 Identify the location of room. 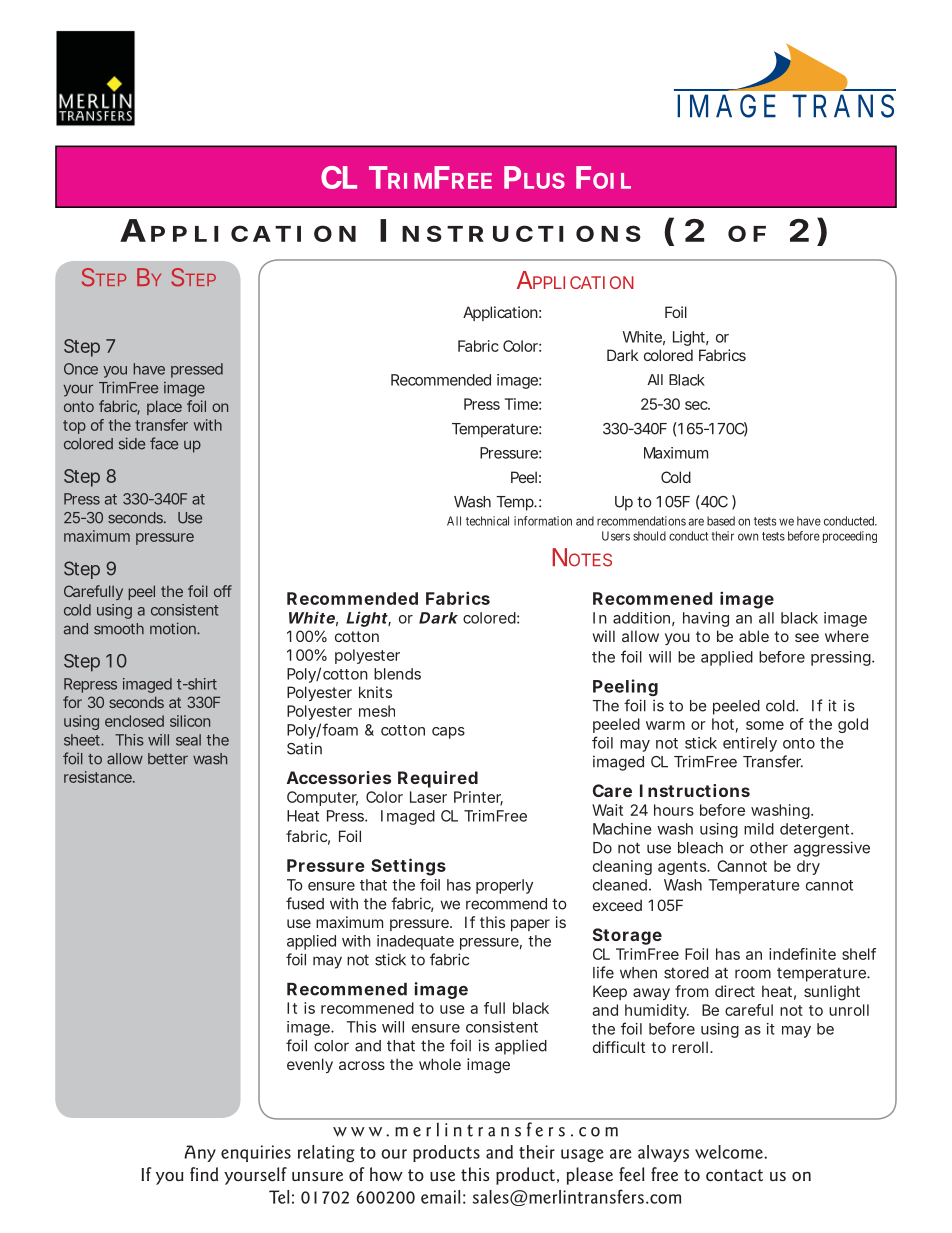
(753, 974).
